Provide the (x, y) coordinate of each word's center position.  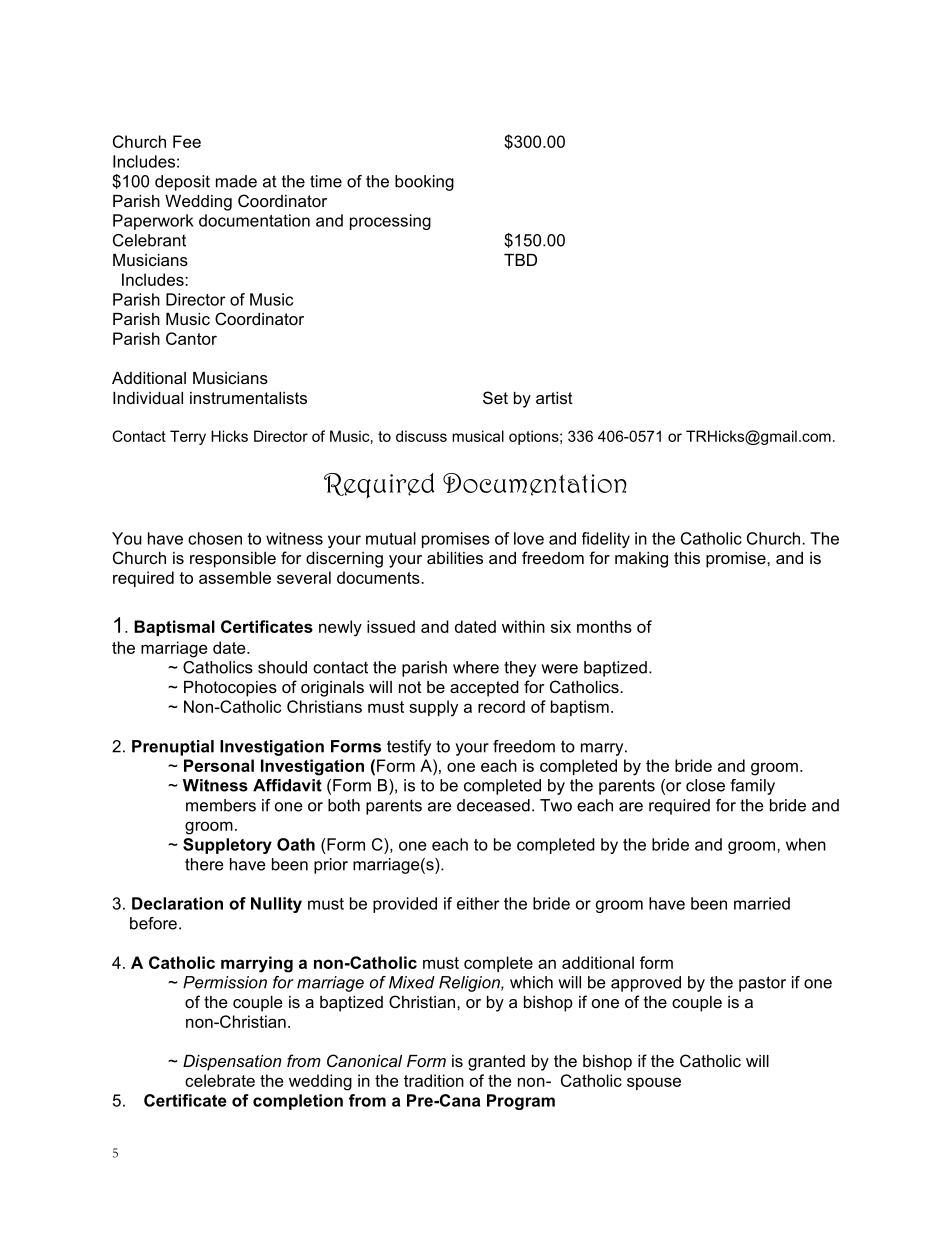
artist (554, 398)
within (523, 626)
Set (495, 397)
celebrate (220, 1080)
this (687, 558)
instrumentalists (248, 398)
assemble (235, 577)
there (204, 864)
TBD (520, 260)
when (806, 844)
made (236, 181)
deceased (493, 805)
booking (424, 183)
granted (496, 1063)
